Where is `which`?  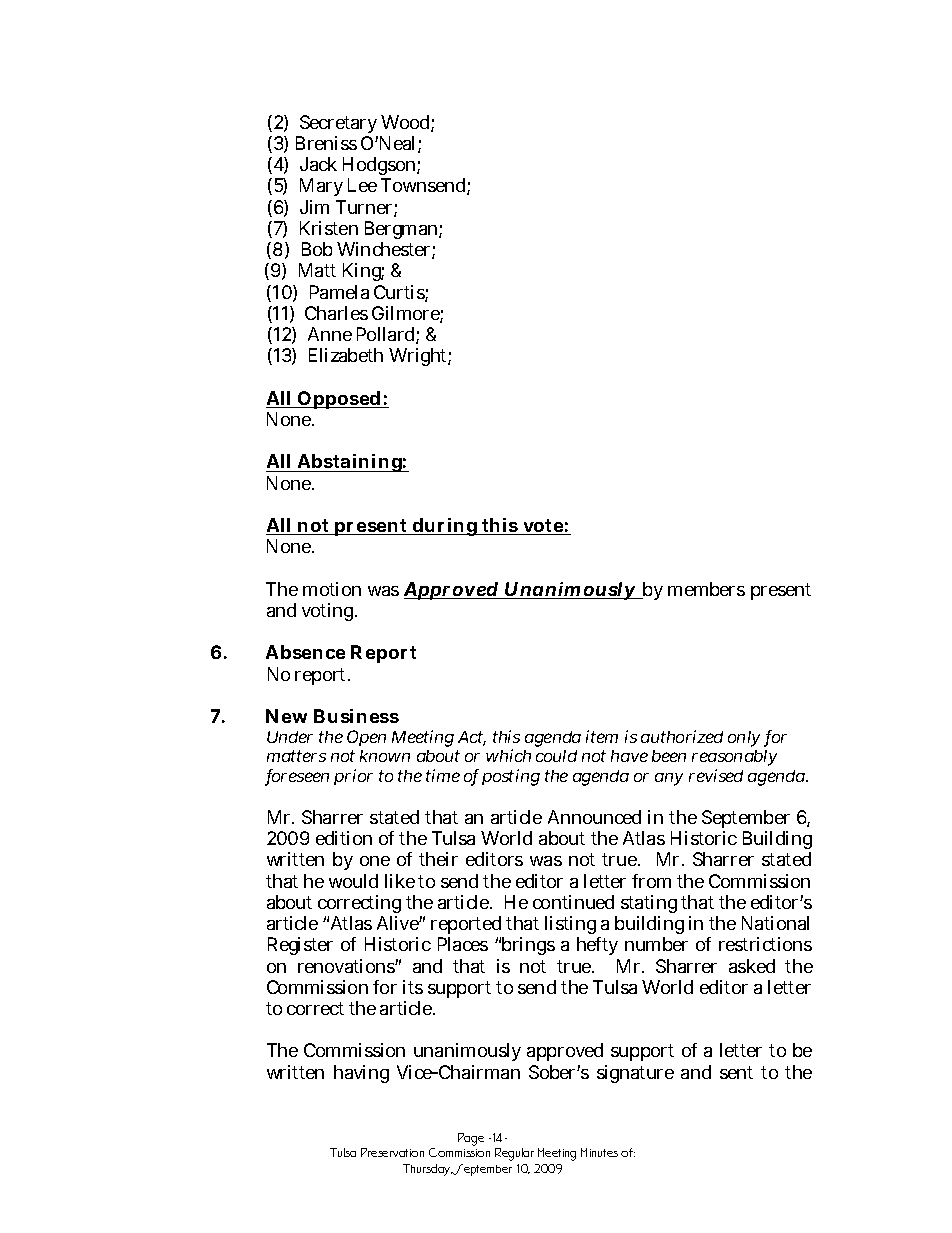
which is located at coordinates (508, 755).
